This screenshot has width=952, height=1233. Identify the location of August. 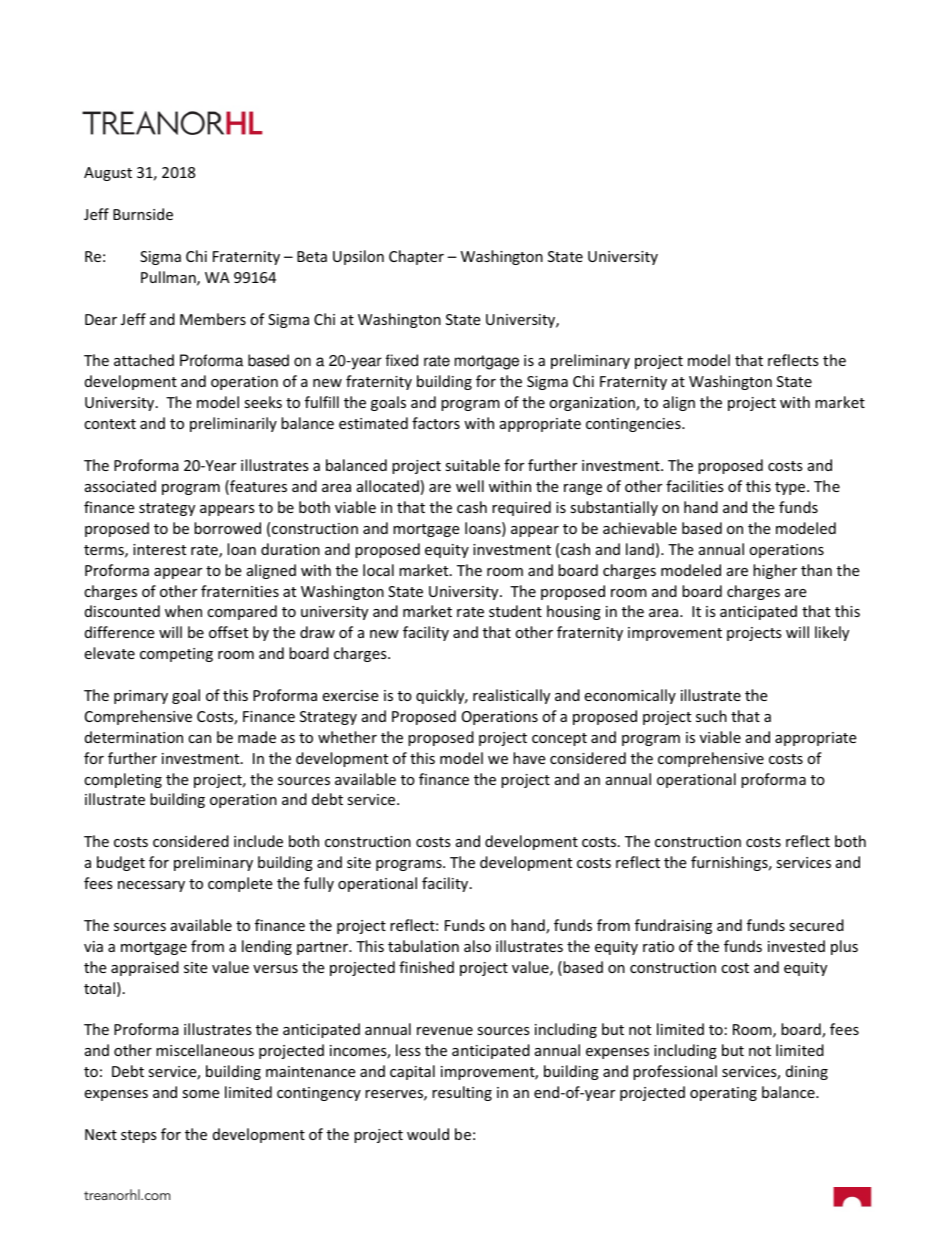
(108, 174).
